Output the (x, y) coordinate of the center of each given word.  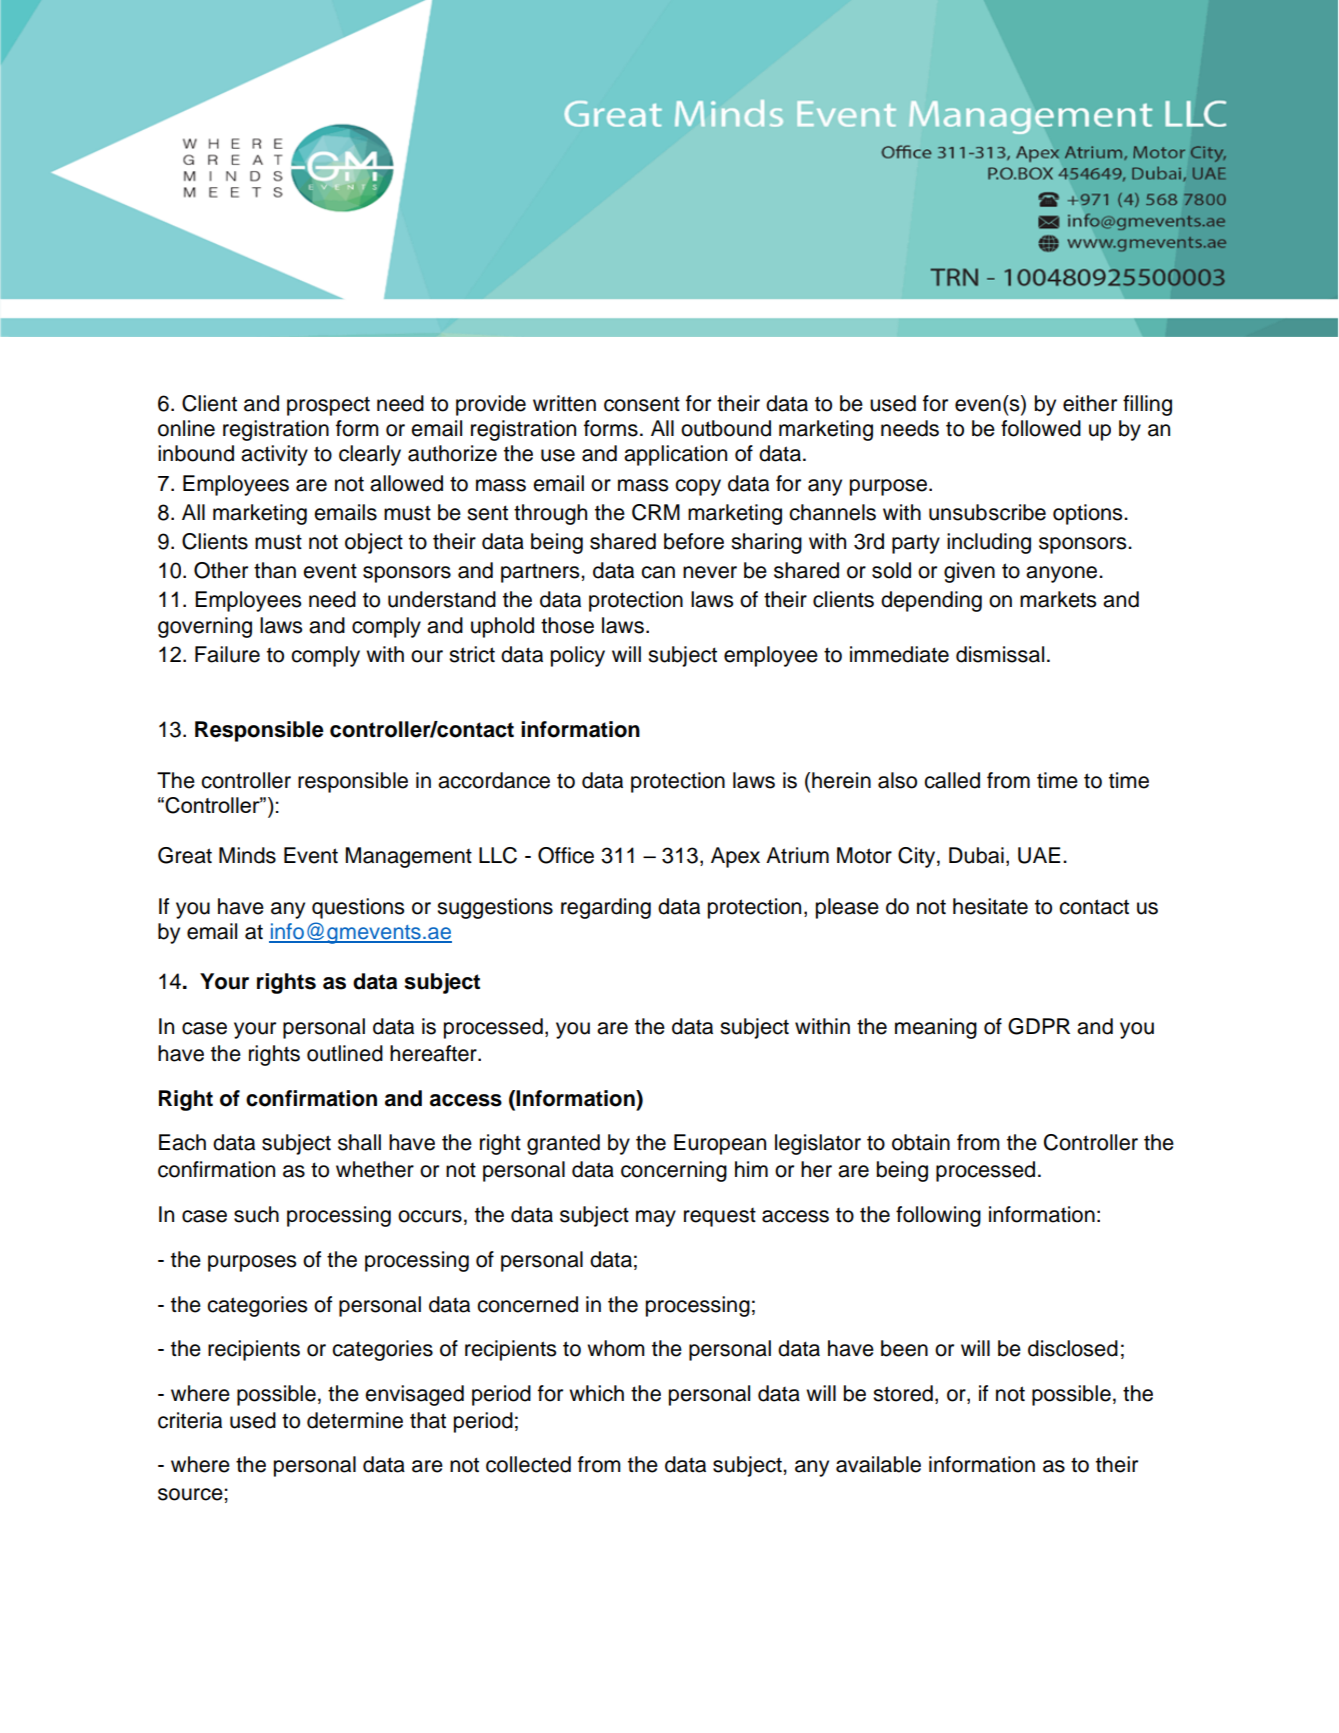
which (596, 1393)
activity (274, 455)
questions (358, 908)
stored (903, 1393)
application (675, 455)
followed (1041, 428)
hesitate (990, 906)
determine (355, 1420)
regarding (606, 908)
